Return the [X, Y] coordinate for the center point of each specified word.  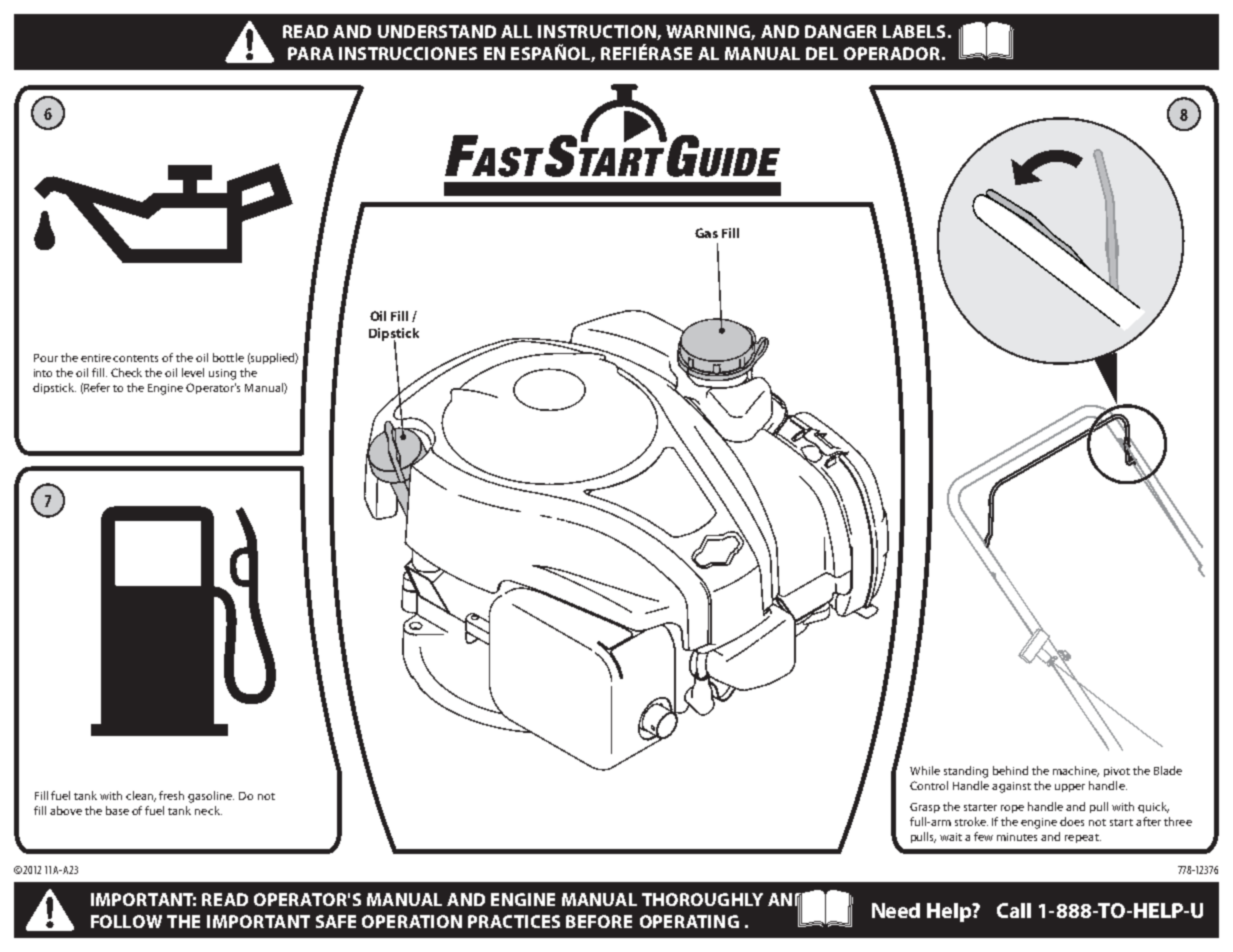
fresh [171, 795]
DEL [822, 53]
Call [1014, 910]
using [222, 374]
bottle [228, 357]
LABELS [914, 31]
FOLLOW [126, 921]
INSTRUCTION [598, 32]
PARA [311, 53]
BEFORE [599, 921]
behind [1010, 770]
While [925, 770]
